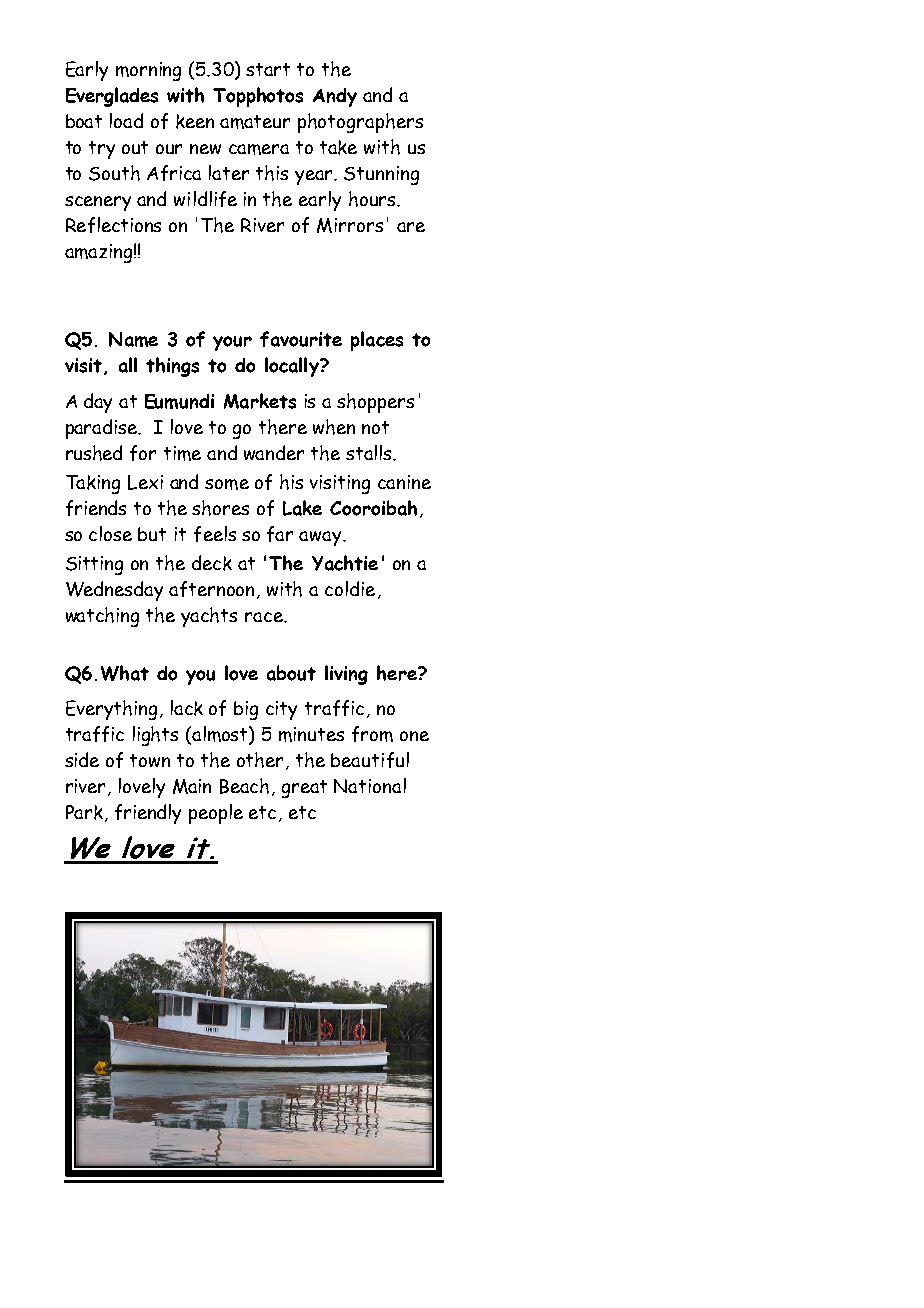  I want to click on your, so click(232, 343).
